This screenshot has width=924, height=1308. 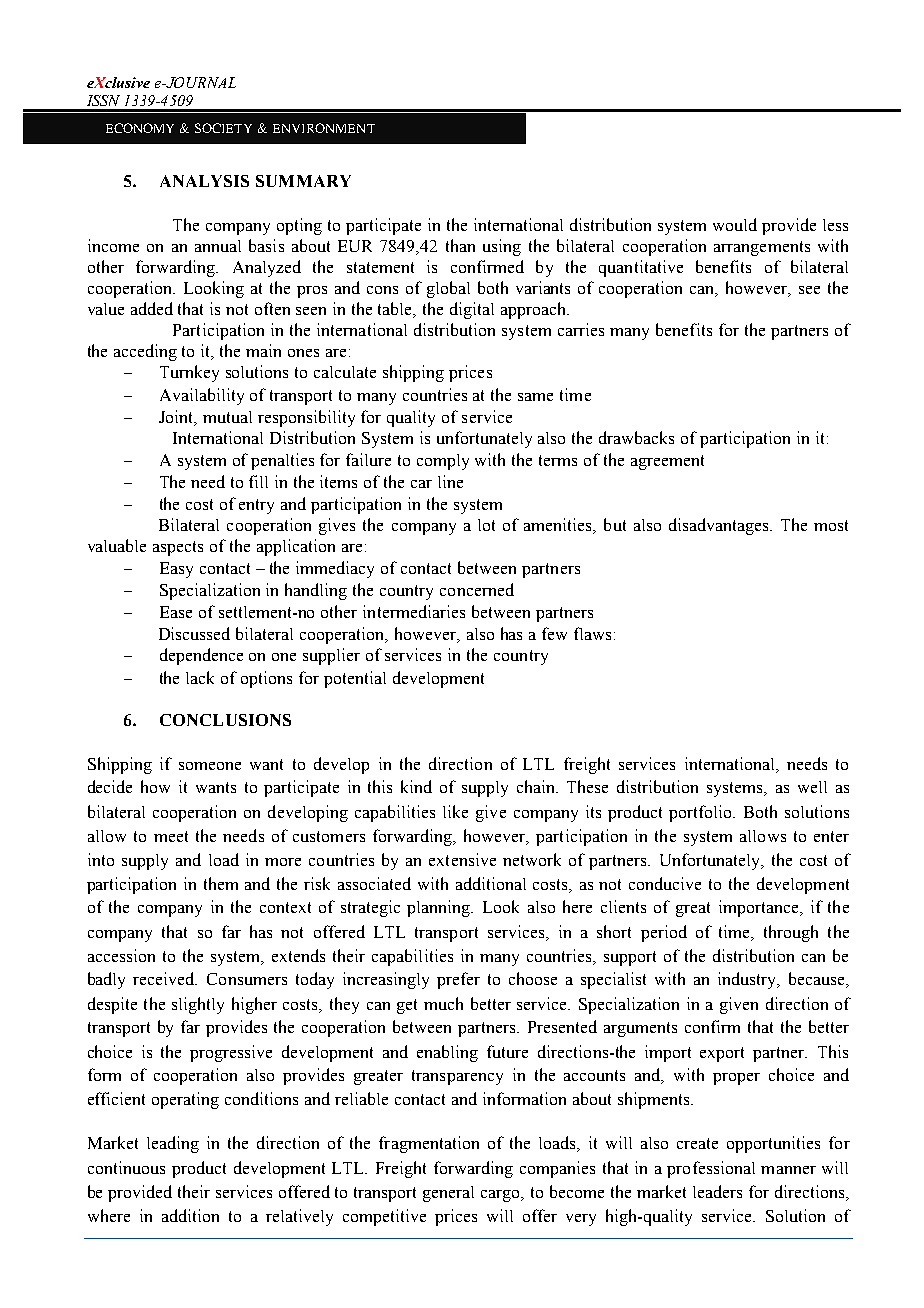 What do you see at coordinates (450, 481) in the screenshot?
I see `line` at bounding box center [450, 481].
